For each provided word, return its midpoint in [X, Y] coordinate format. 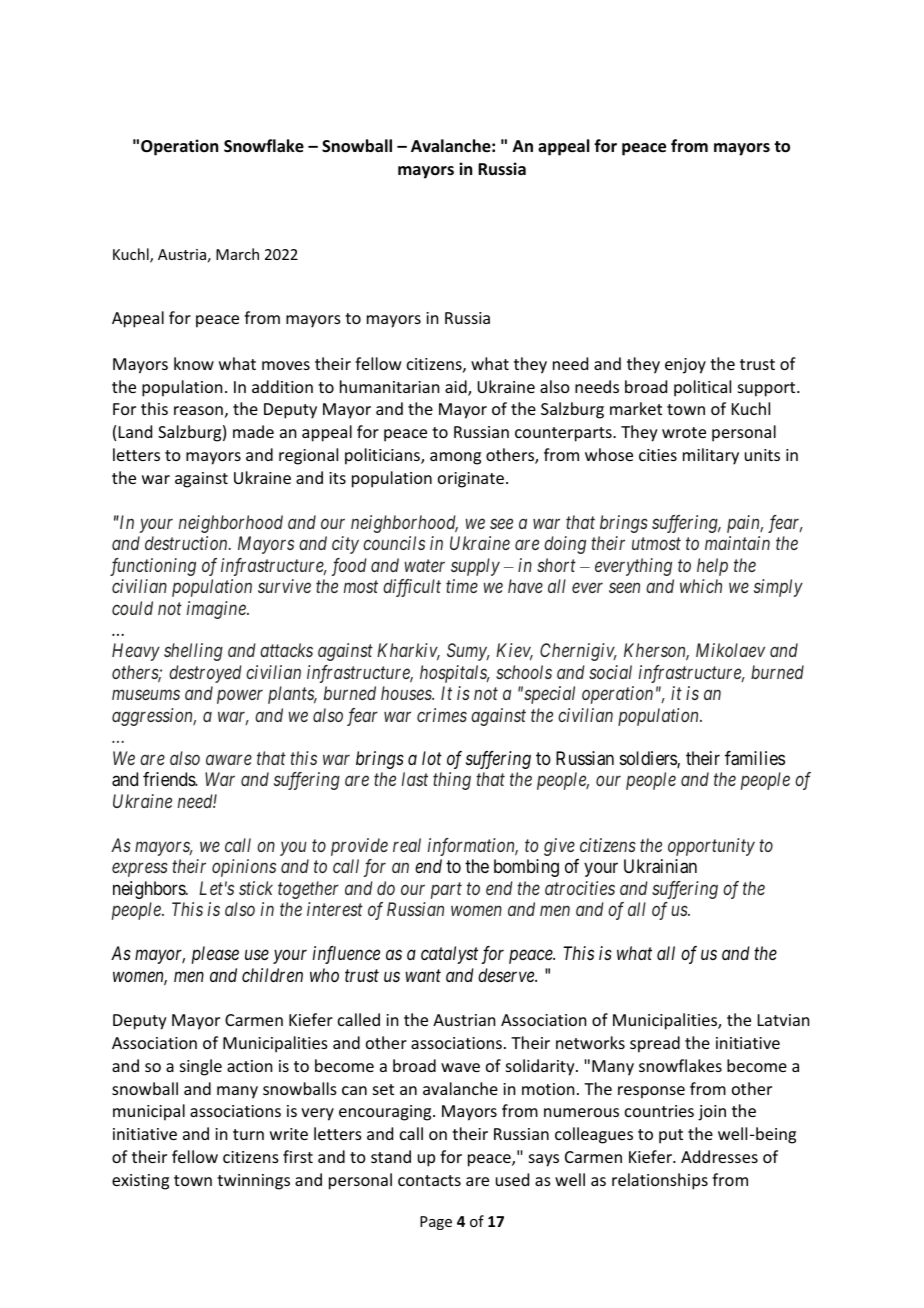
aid [457, 388]
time [462, 586]
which [701, 586]
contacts [429, 1180]
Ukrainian [660, 866]
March [237, 254]
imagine [217, 610]
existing [140, 1182]
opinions [244, 868]
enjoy [685, 366]
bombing [526, 868]
